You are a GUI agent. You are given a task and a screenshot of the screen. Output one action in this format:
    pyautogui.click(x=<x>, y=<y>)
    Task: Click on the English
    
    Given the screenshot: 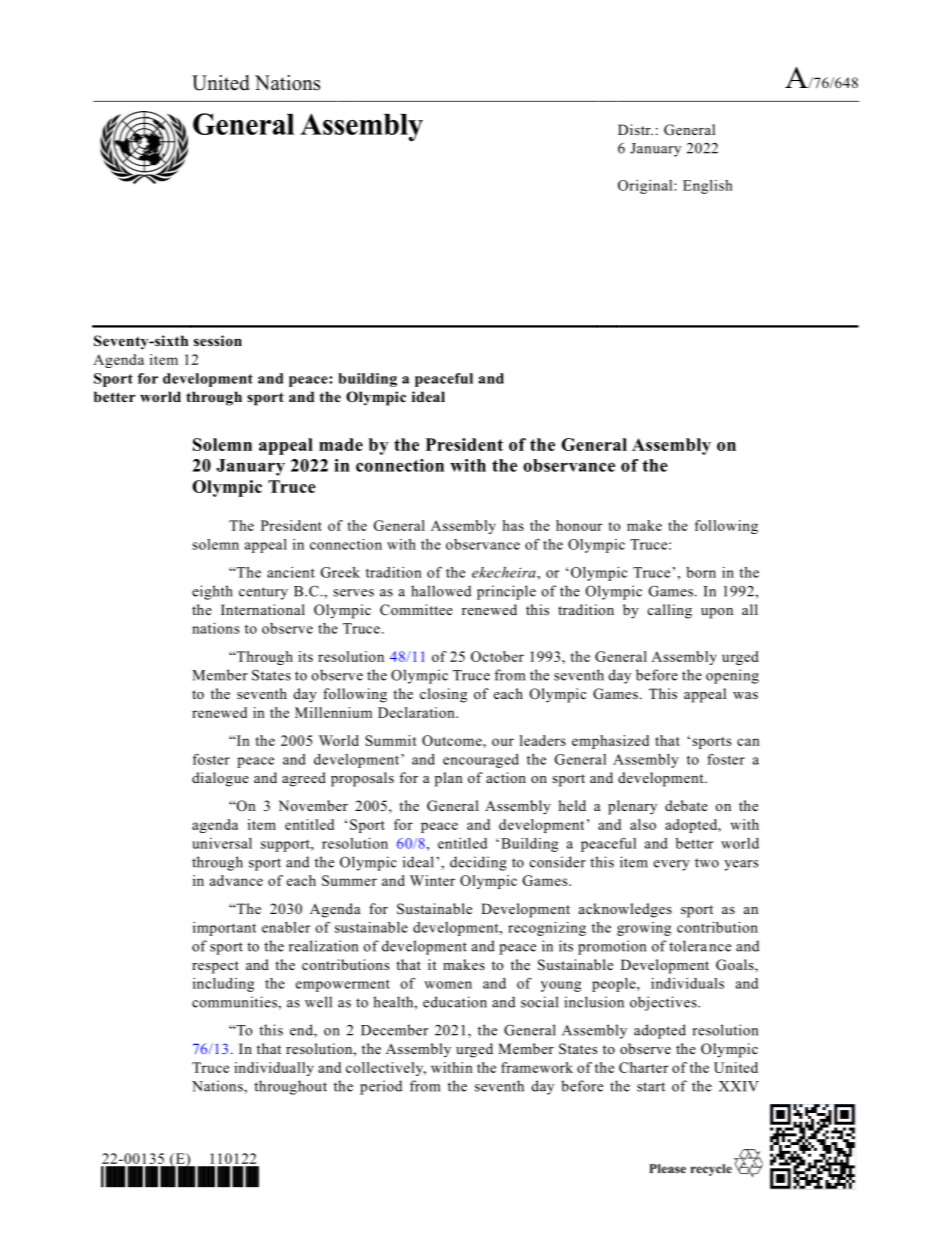 What is the action you would take?
    pyautogui.click(x=708, y=187)
